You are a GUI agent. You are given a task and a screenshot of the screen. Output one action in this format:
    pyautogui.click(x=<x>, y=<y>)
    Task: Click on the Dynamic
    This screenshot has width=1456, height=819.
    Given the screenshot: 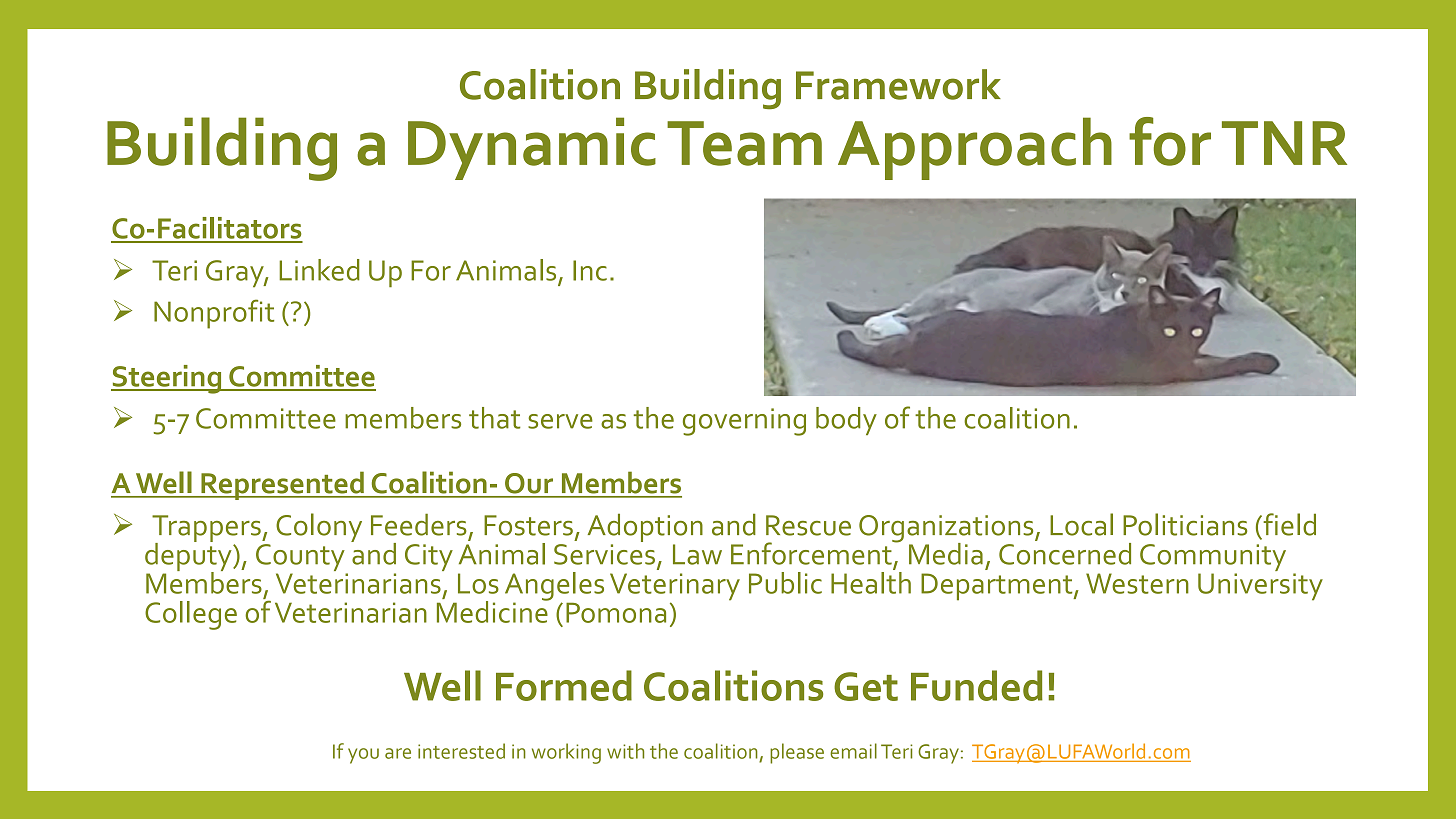 What is the action you would take?
    pyautogui.click(x=532, y=148)
